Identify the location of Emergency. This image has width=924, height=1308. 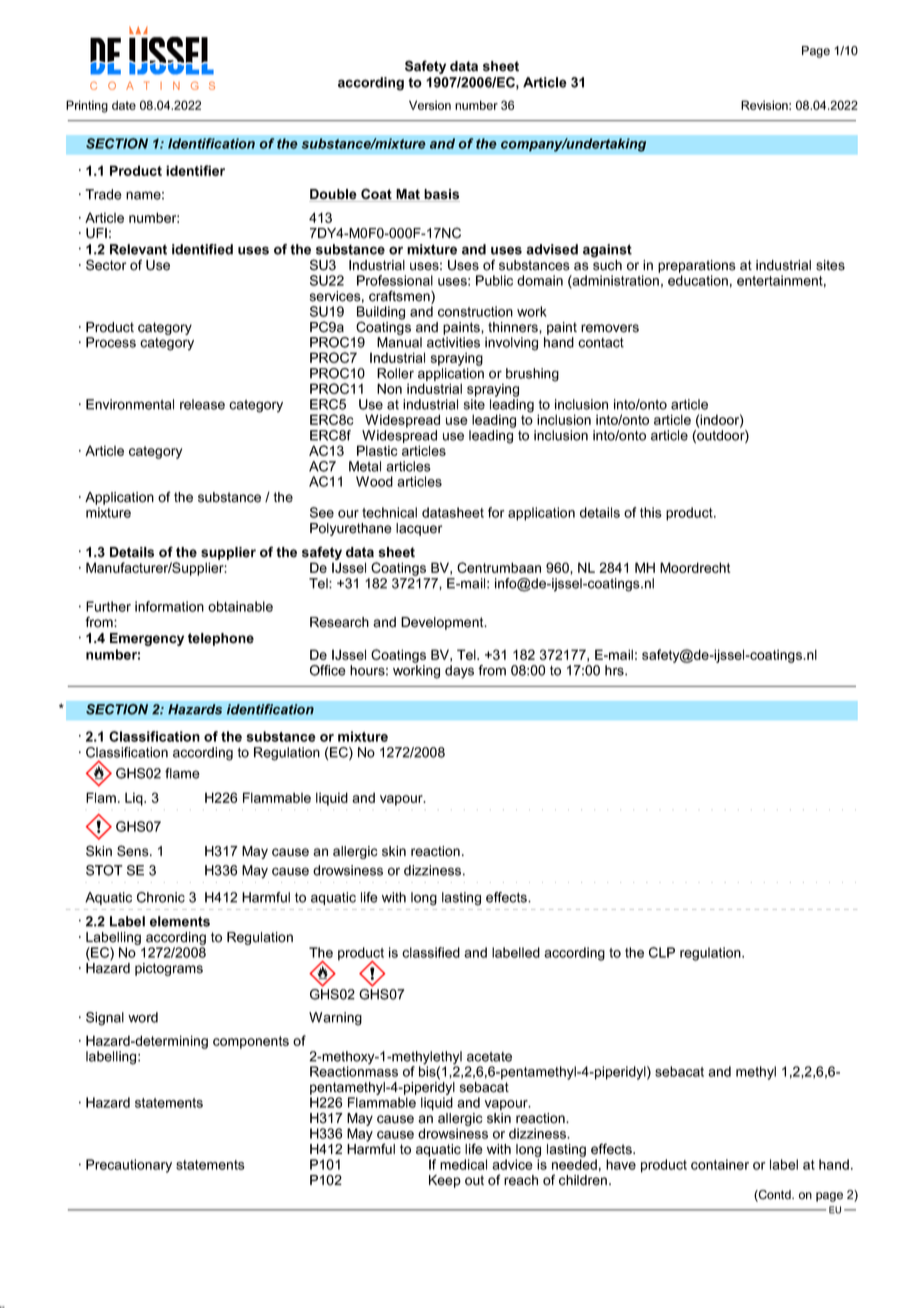
(147, 639).
